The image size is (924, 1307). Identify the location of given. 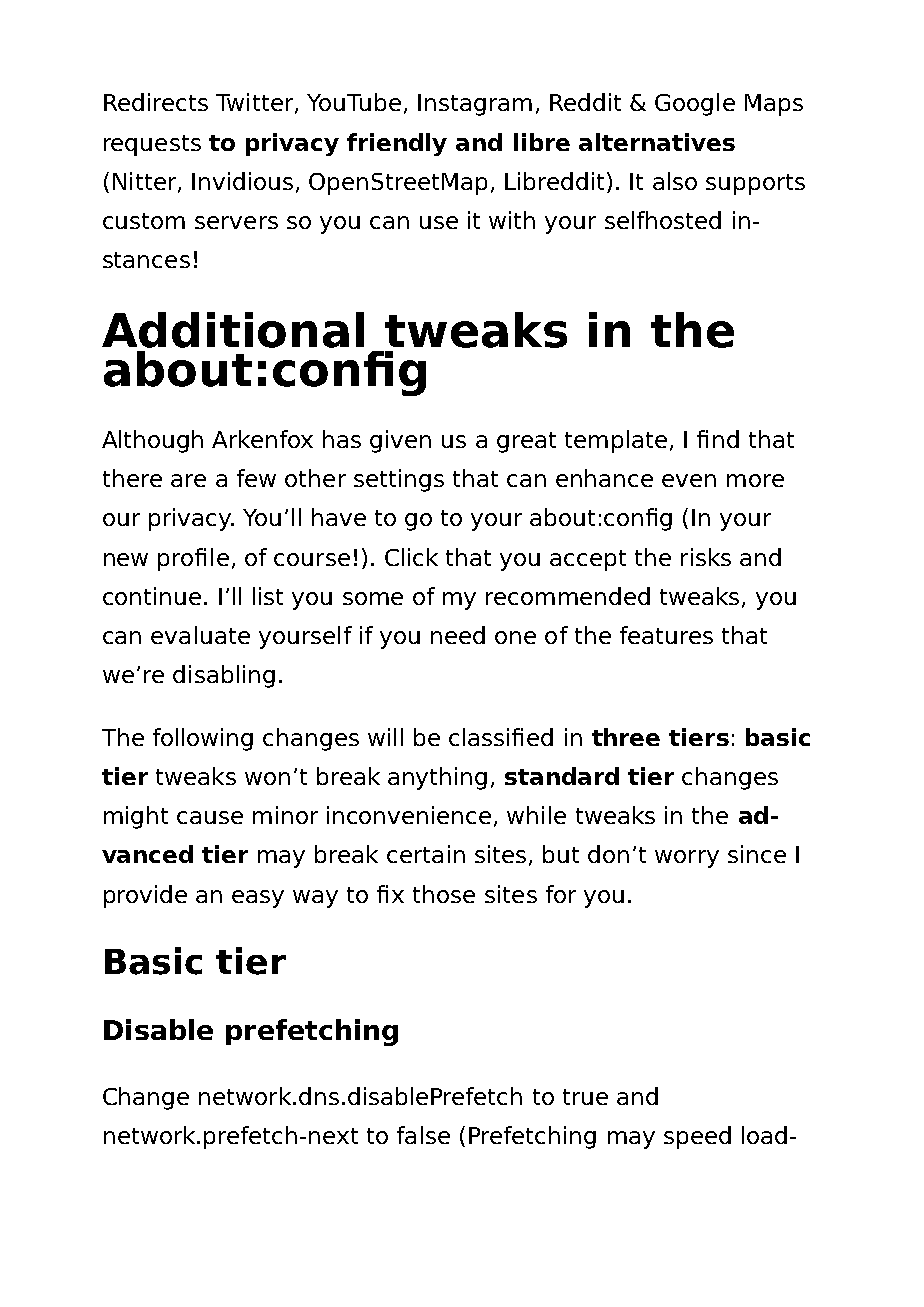
(400, 441).
